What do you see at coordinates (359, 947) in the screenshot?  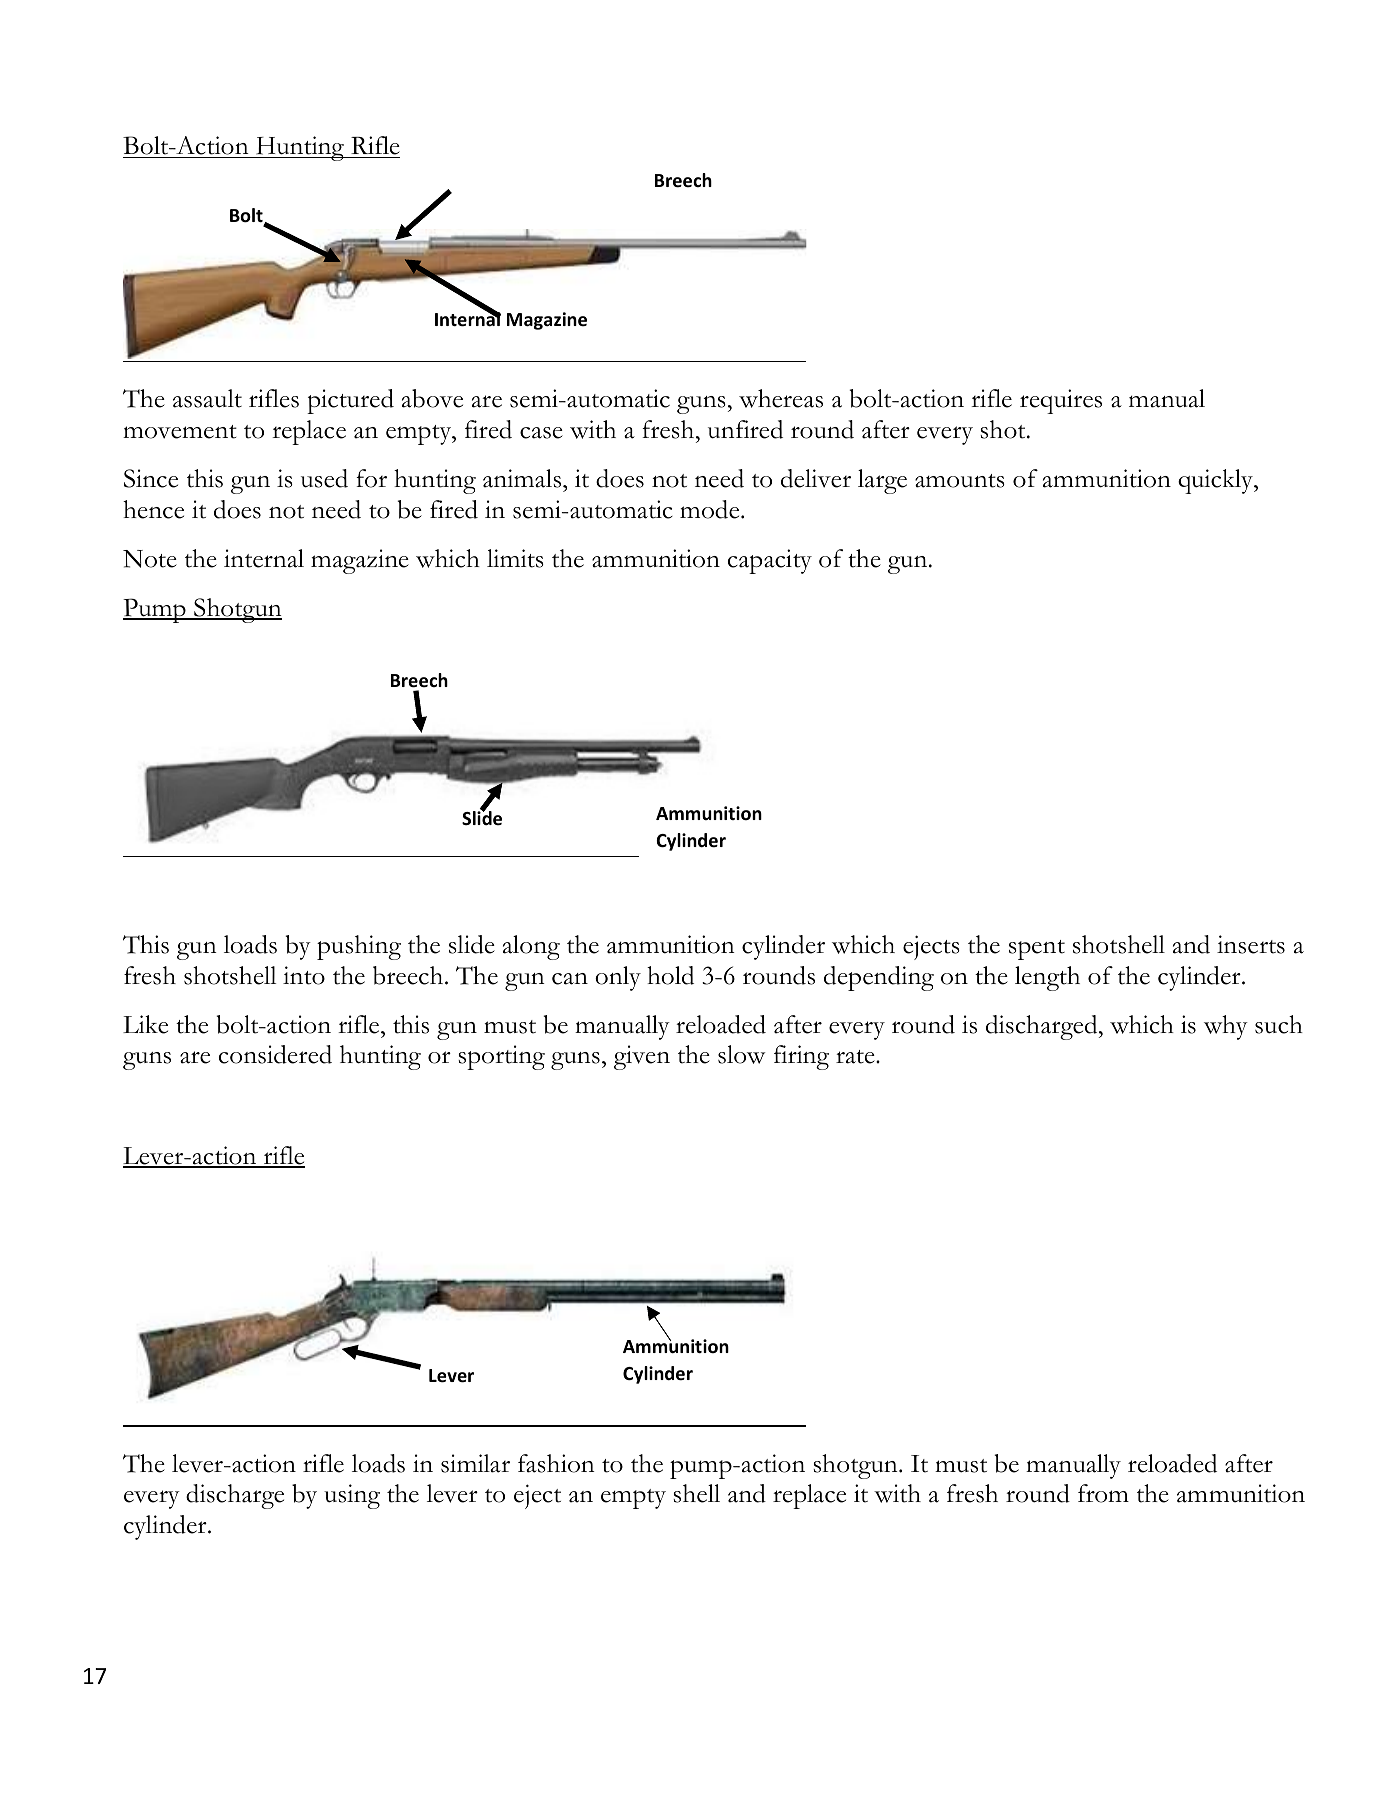 I see `pushing` at bounding box center [359, 947].
